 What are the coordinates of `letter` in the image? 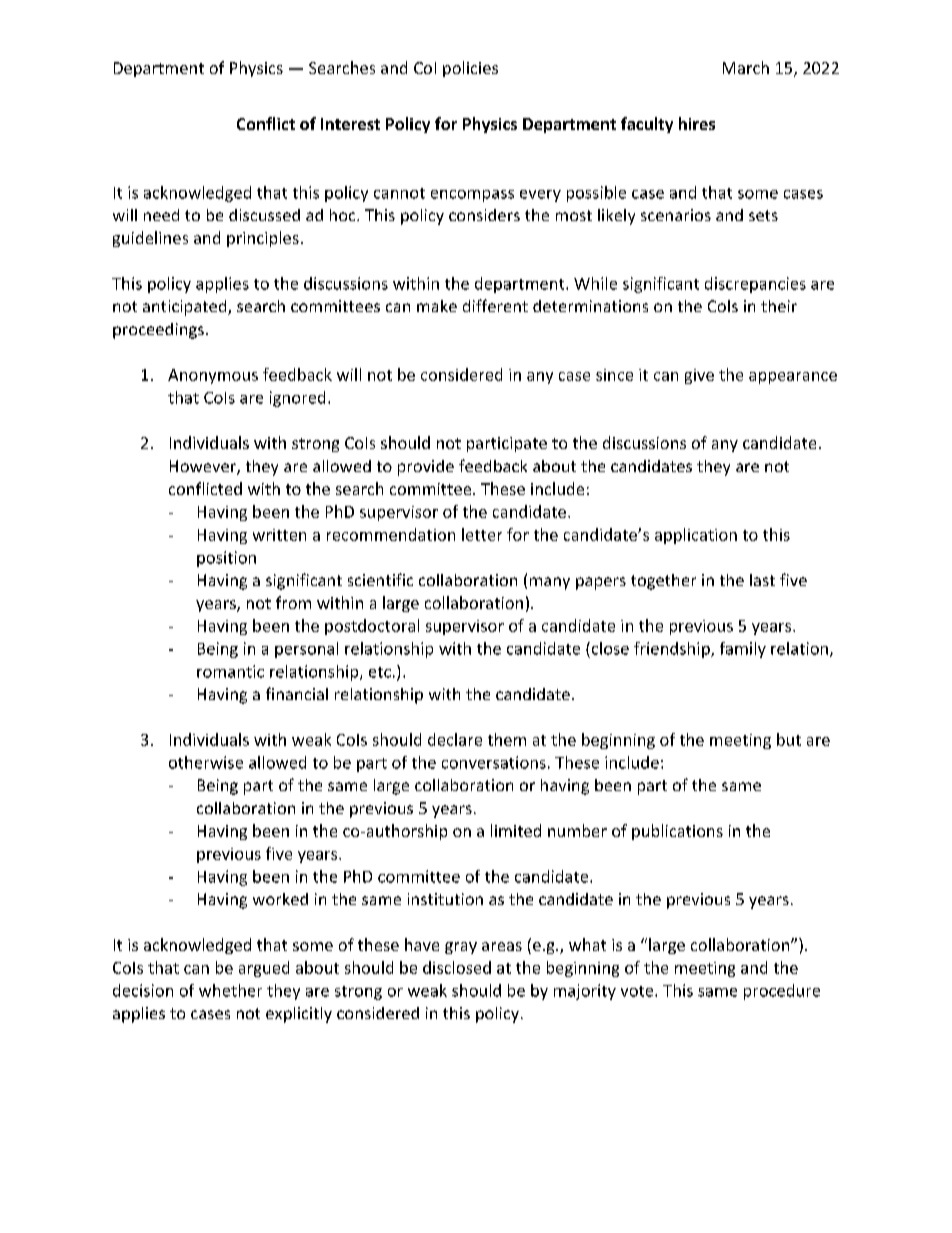 It's located at (482, 534).
